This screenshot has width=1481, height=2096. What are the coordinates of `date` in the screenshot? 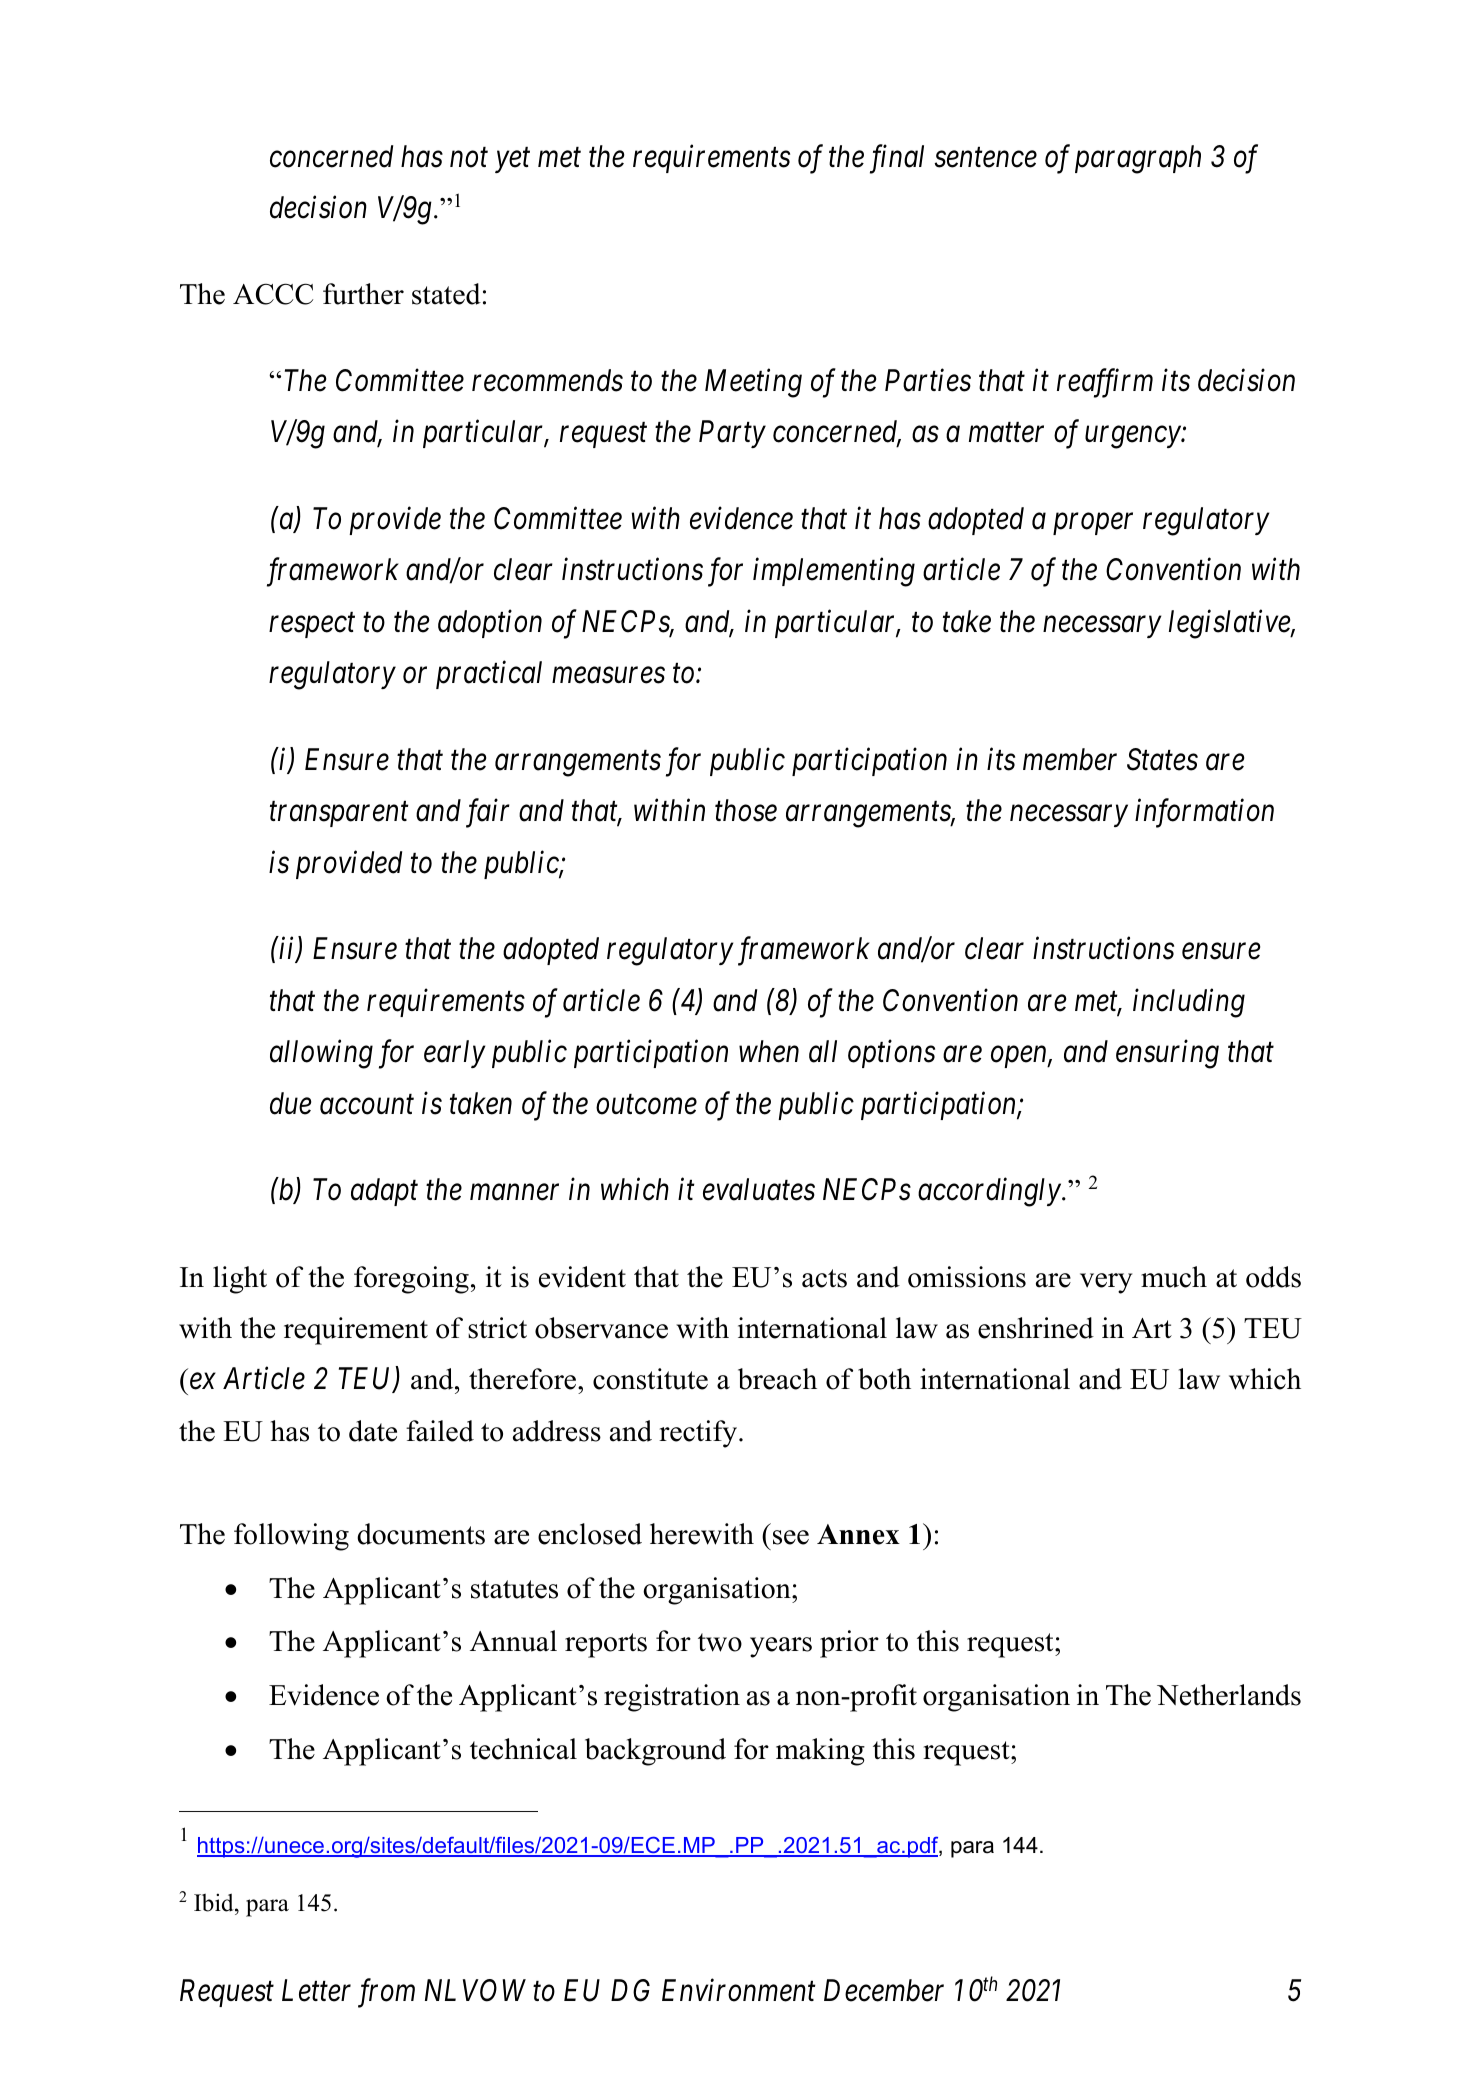 It's located at (373, 1431).
